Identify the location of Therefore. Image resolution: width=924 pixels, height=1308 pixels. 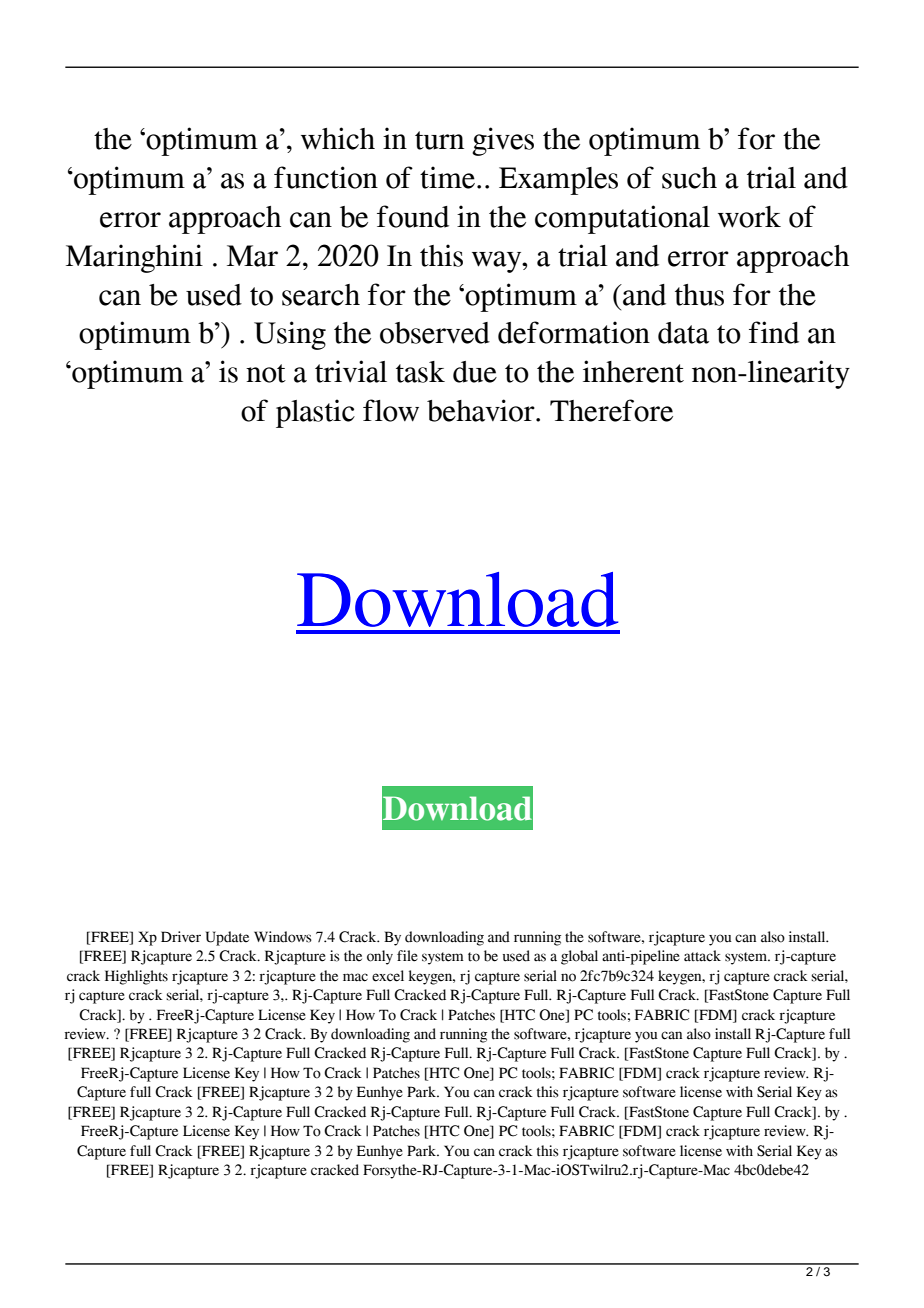
(611, 410).
